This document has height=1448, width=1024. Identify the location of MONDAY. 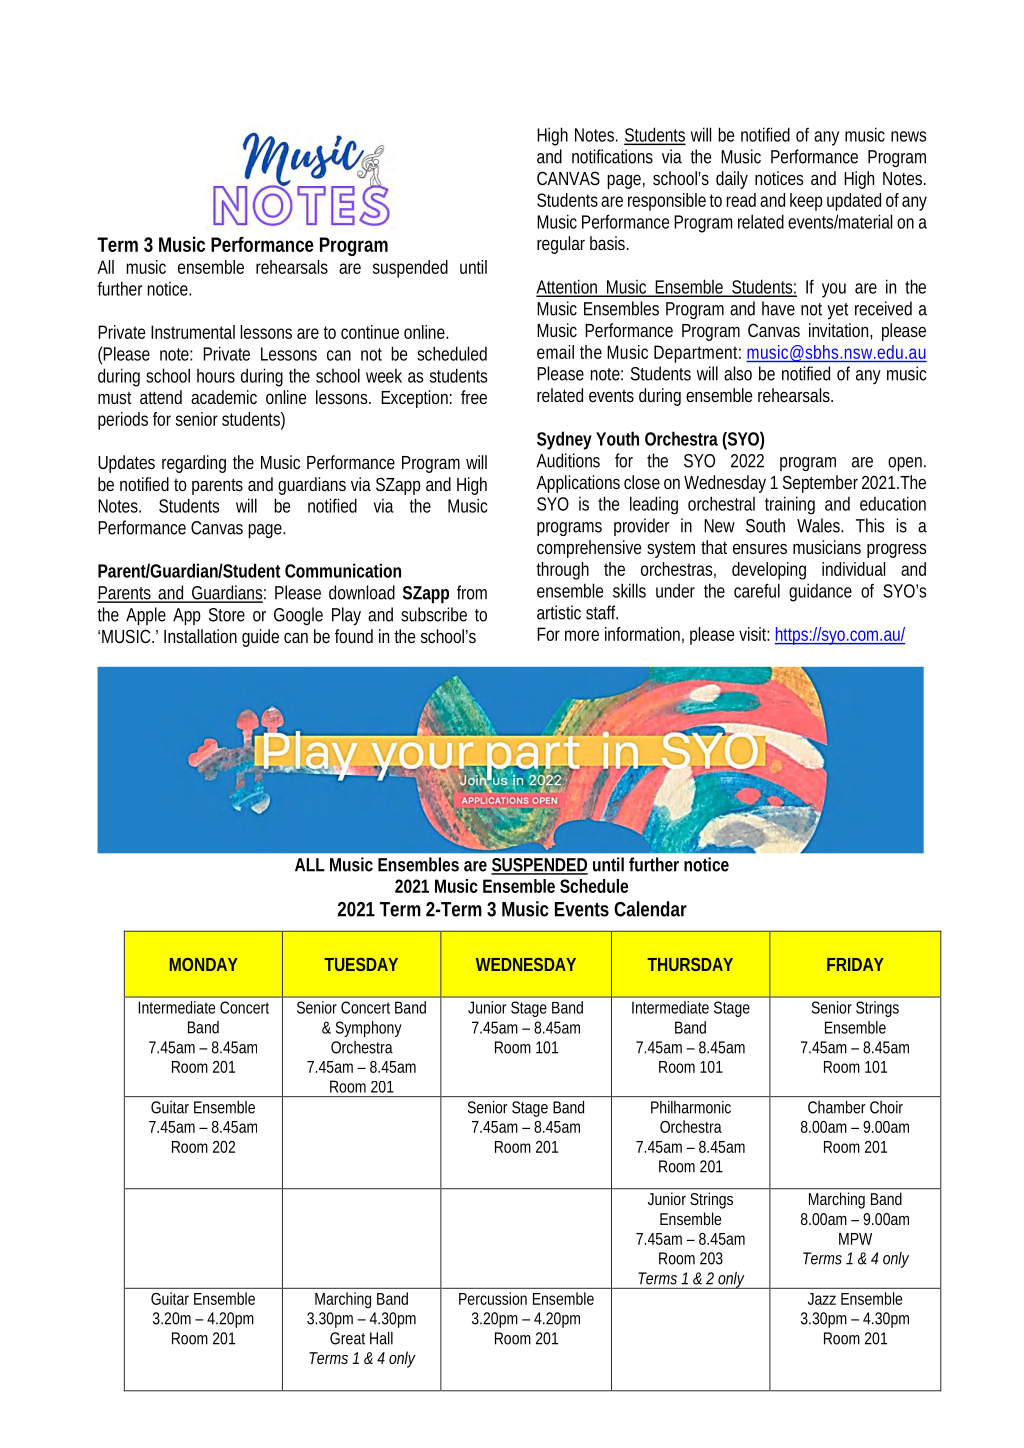
(204, 964).
